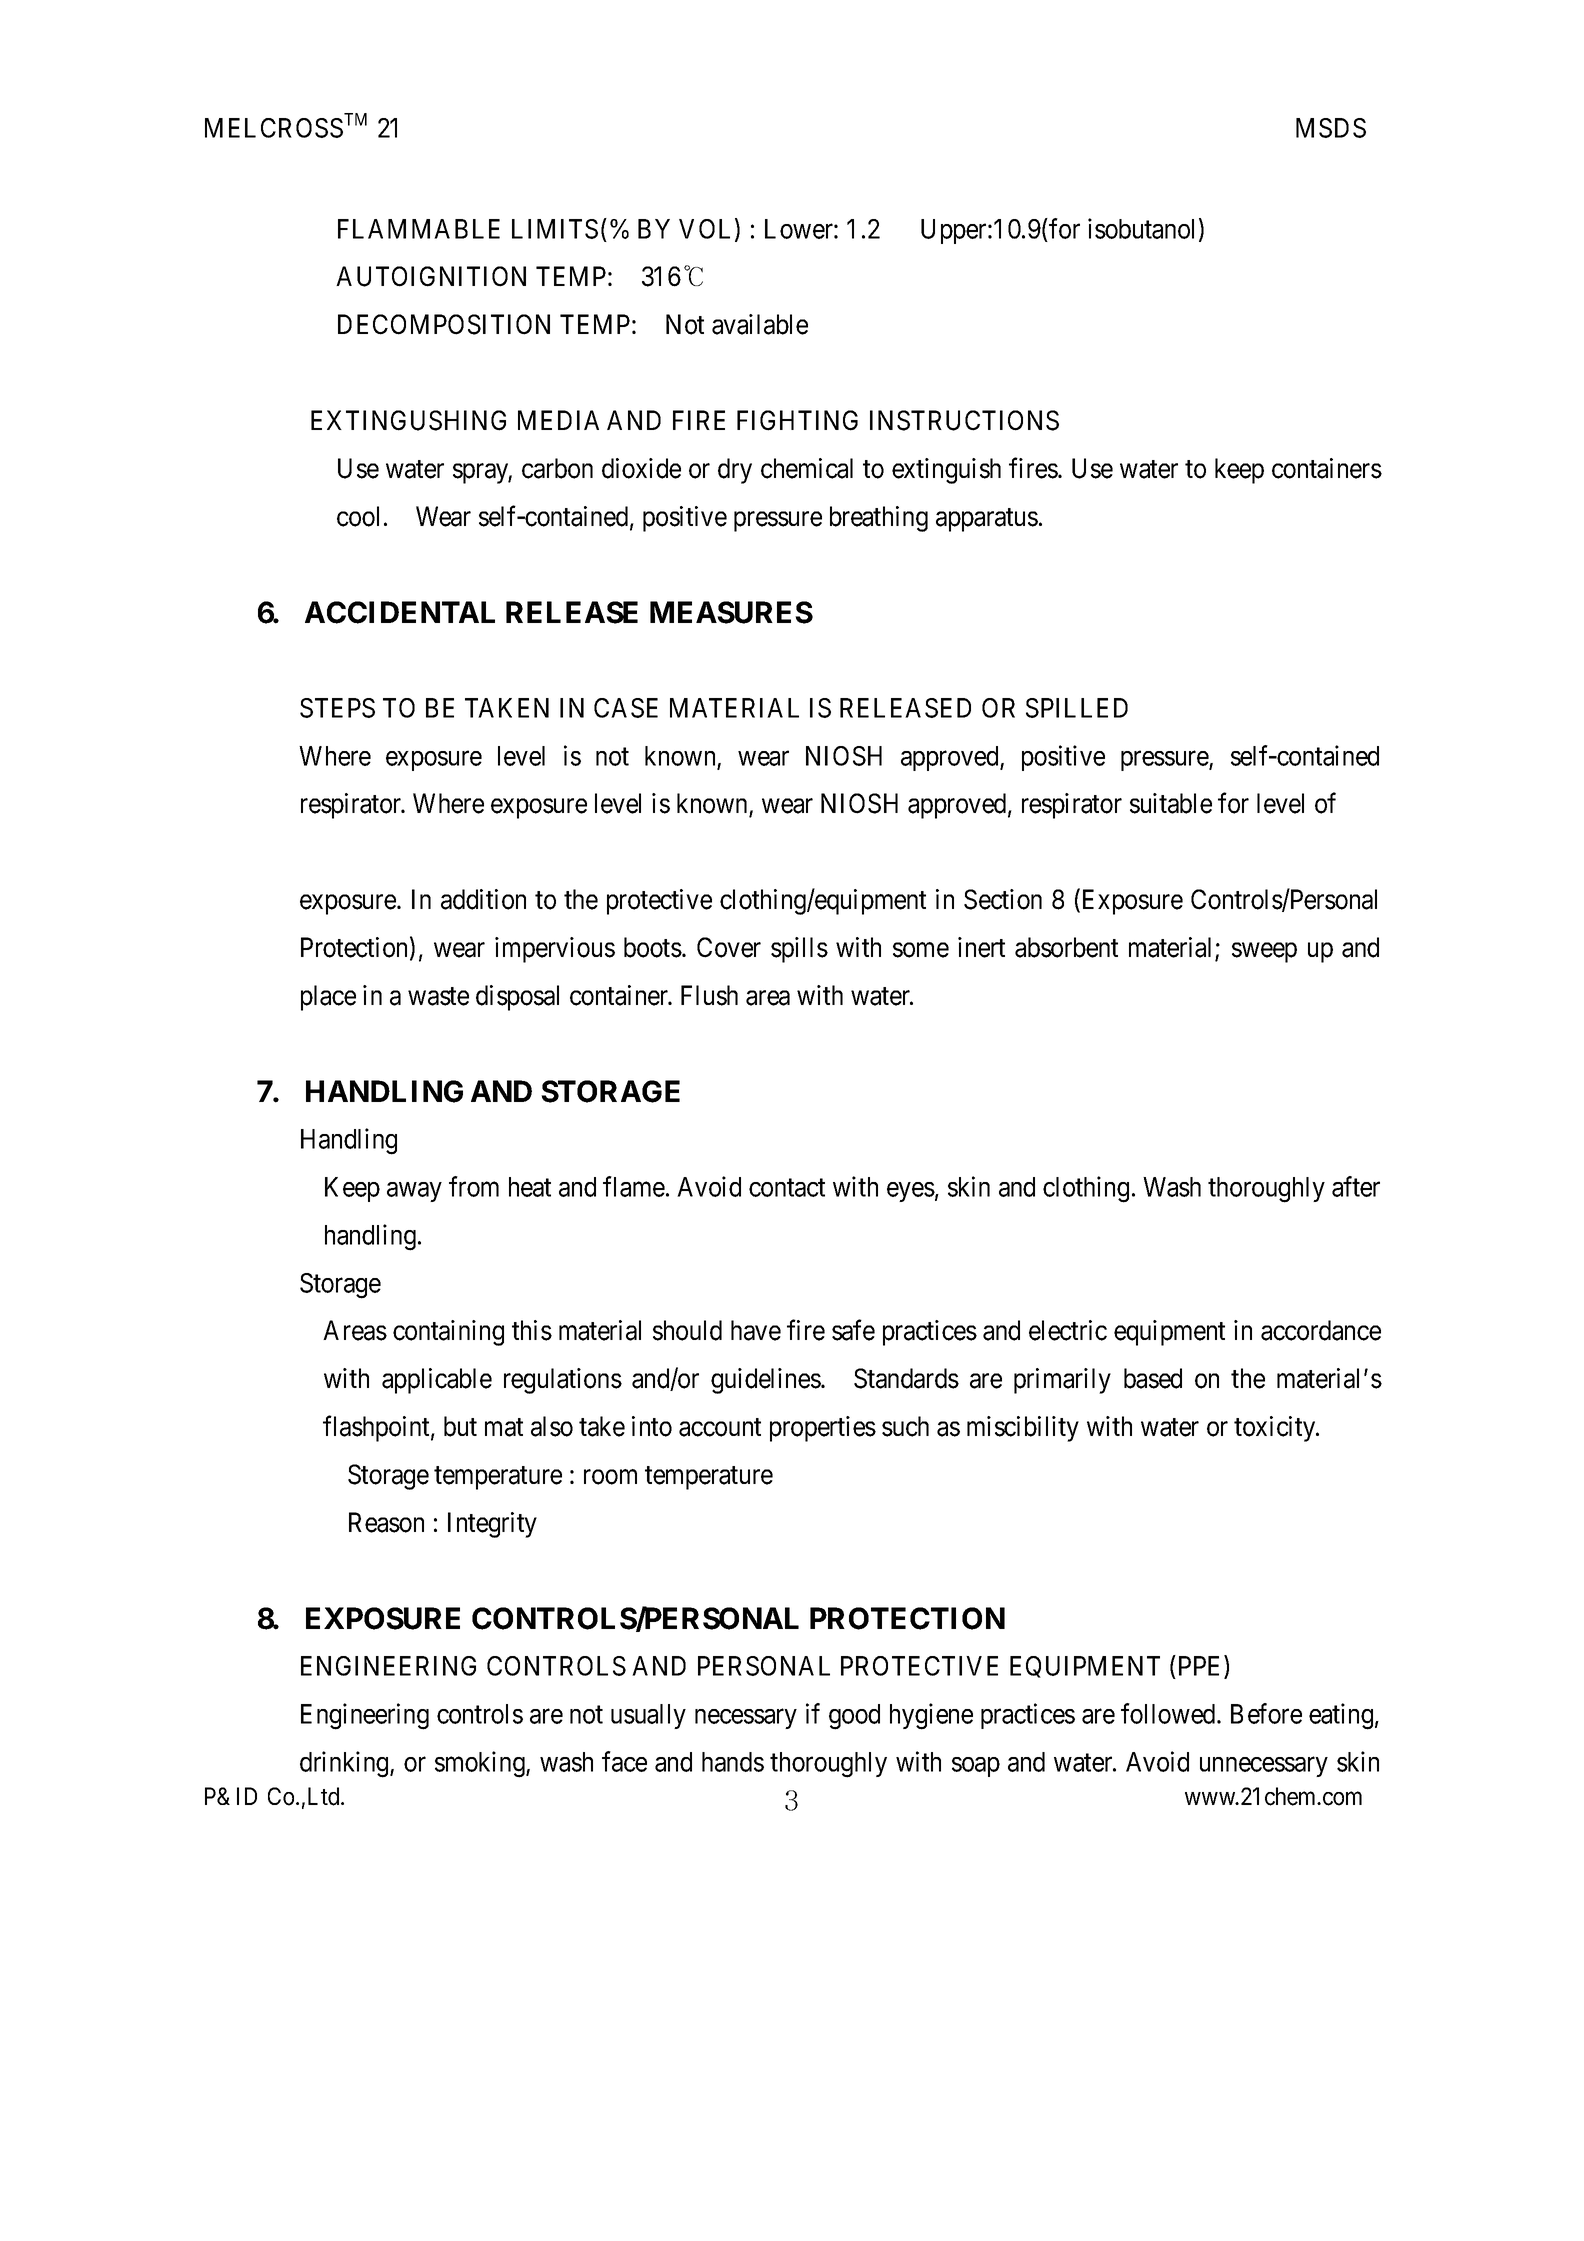 The height and width of the screenshot is (2241, 1584). Describe the element at coordinates (437, 1381) in the screenshot. I see `applicable` at that location.
